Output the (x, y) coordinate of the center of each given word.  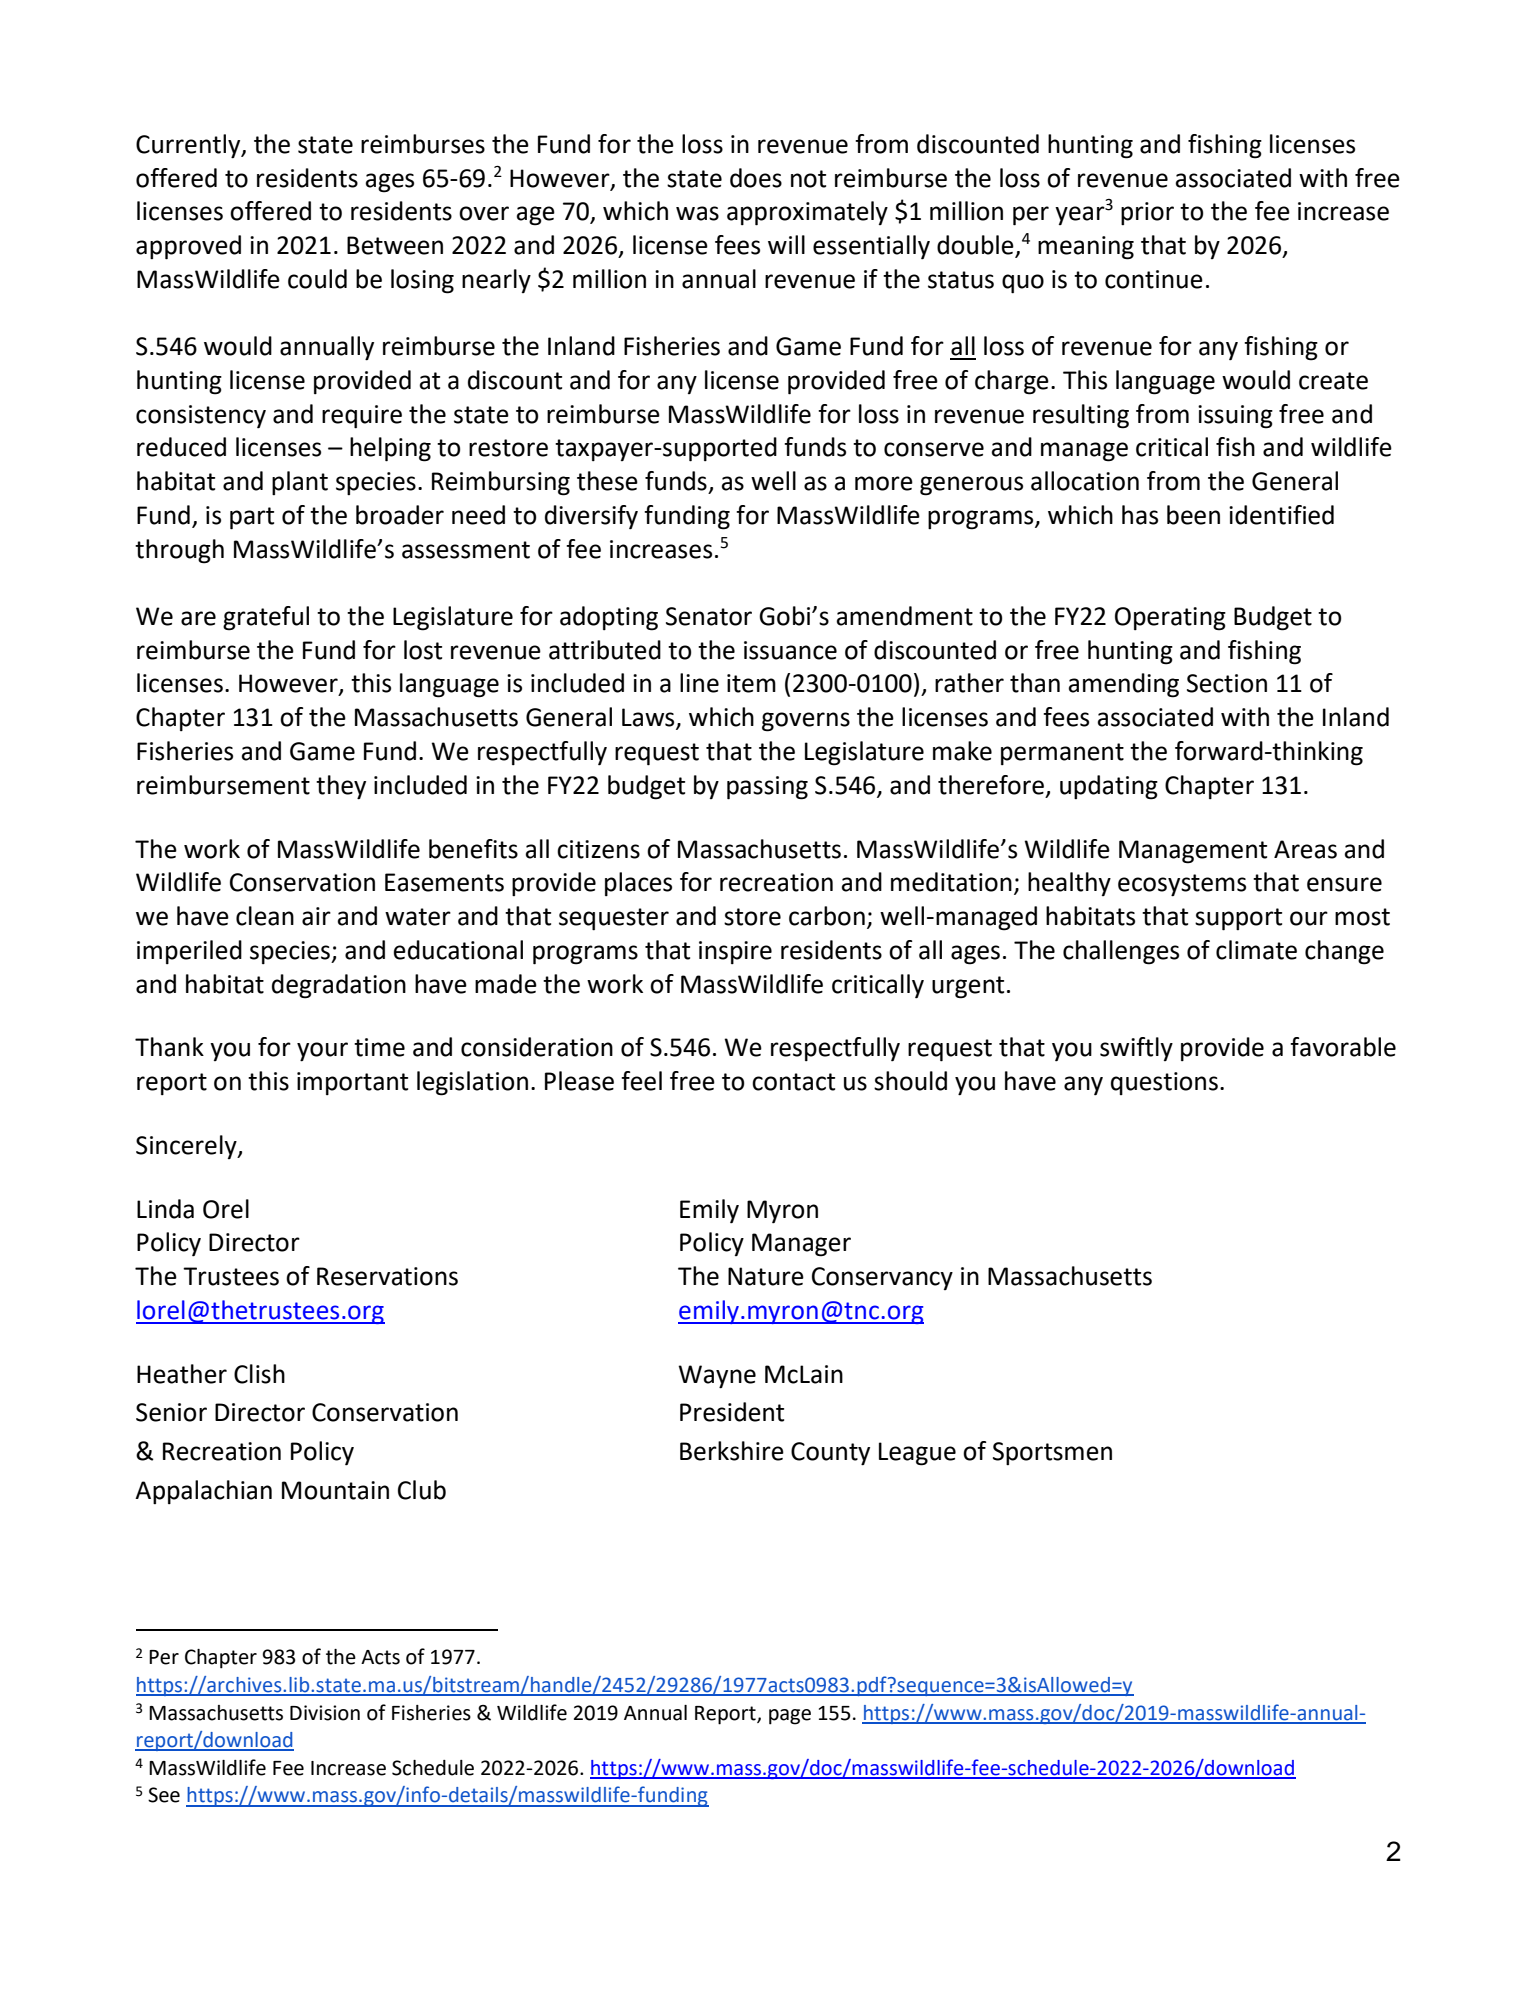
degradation (339, 986)
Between (395, 245)
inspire (735, 952)
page (790, 1717)
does (756, 178)
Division (325, 1713)
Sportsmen (1052, 1453)
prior (1147, 213)
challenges (1121, 952)
